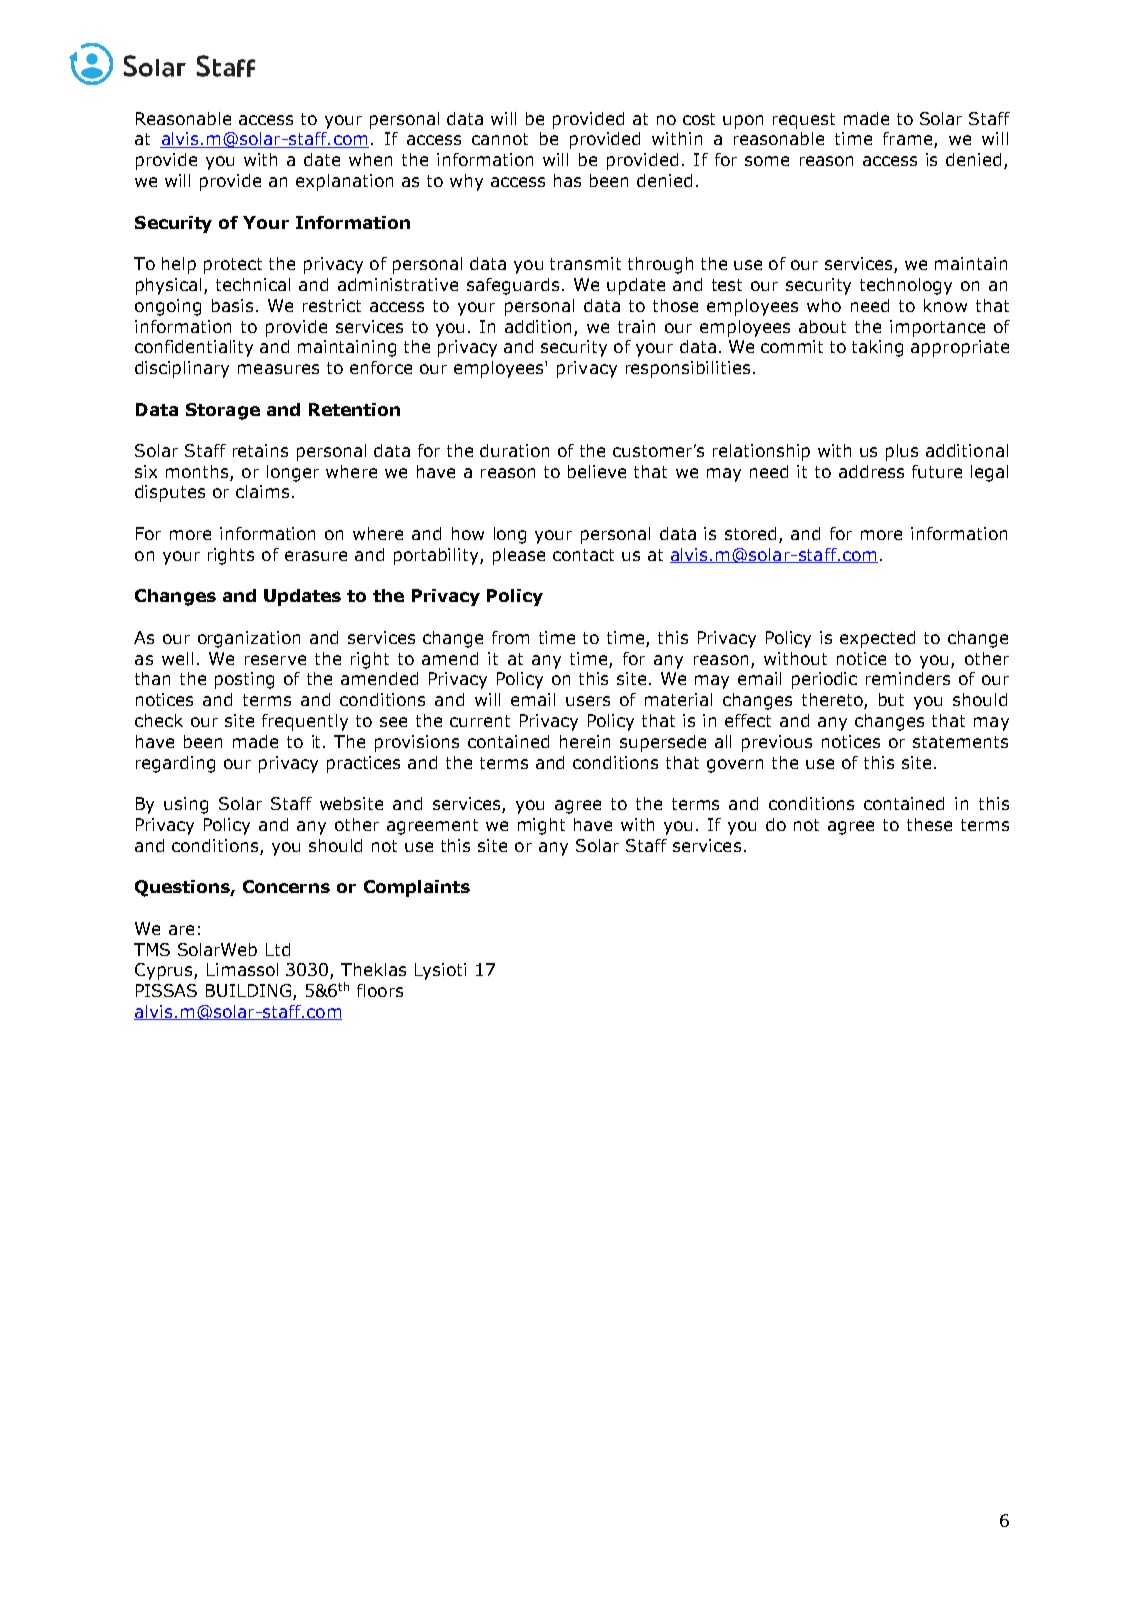  What do you see at coordinates (223, 411) in the screenshot?
I see `Storage` at bounding box center [223, 411].
